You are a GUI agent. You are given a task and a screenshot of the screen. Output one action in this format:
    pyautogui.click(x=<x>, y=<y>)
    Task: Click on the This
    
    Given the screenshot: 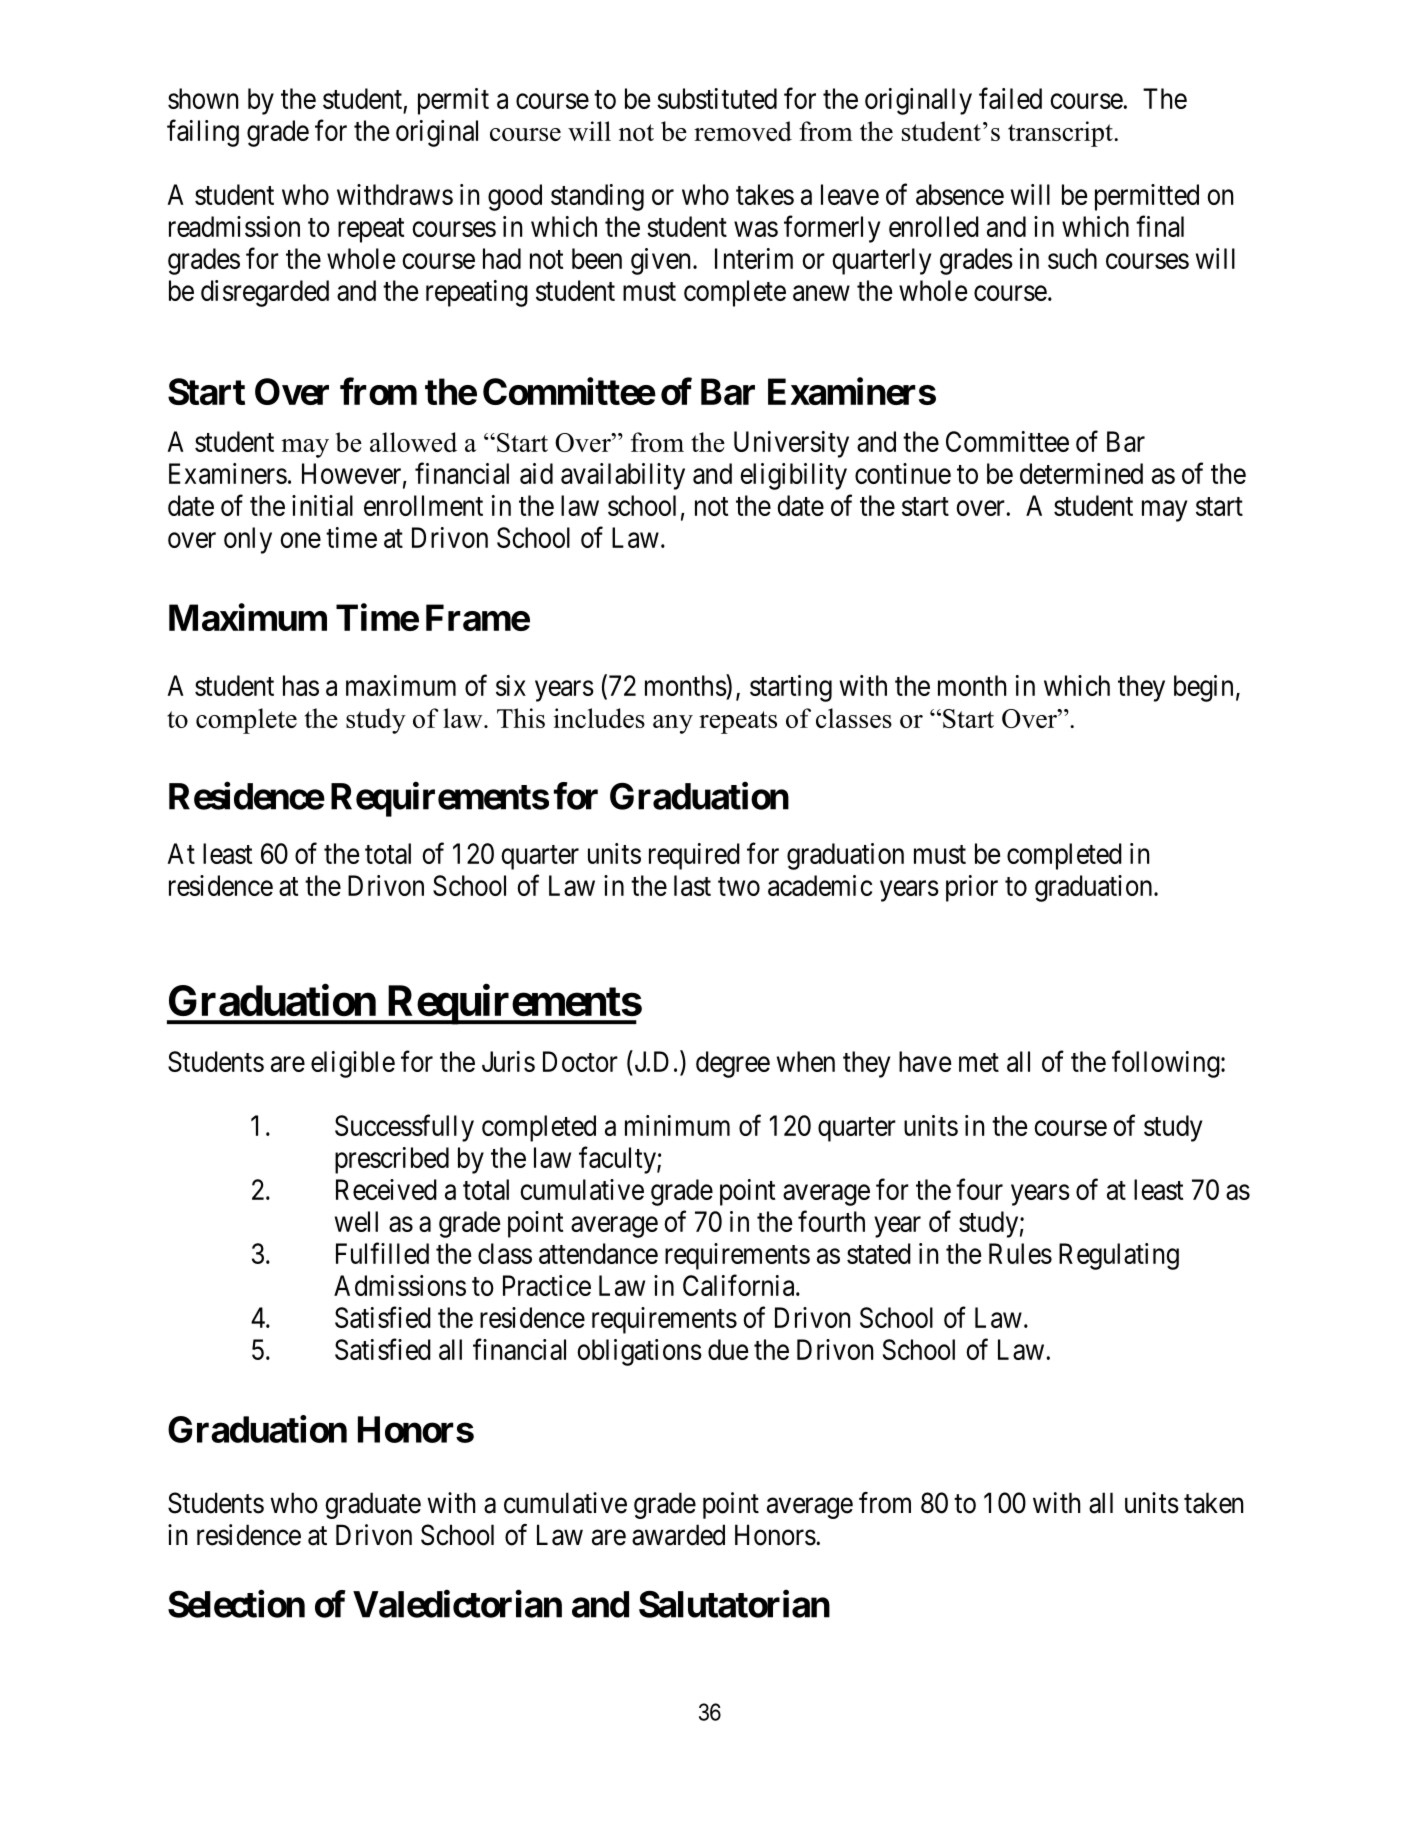 What is the action you would take?
    pyautogui.click(x=521, y=718)
